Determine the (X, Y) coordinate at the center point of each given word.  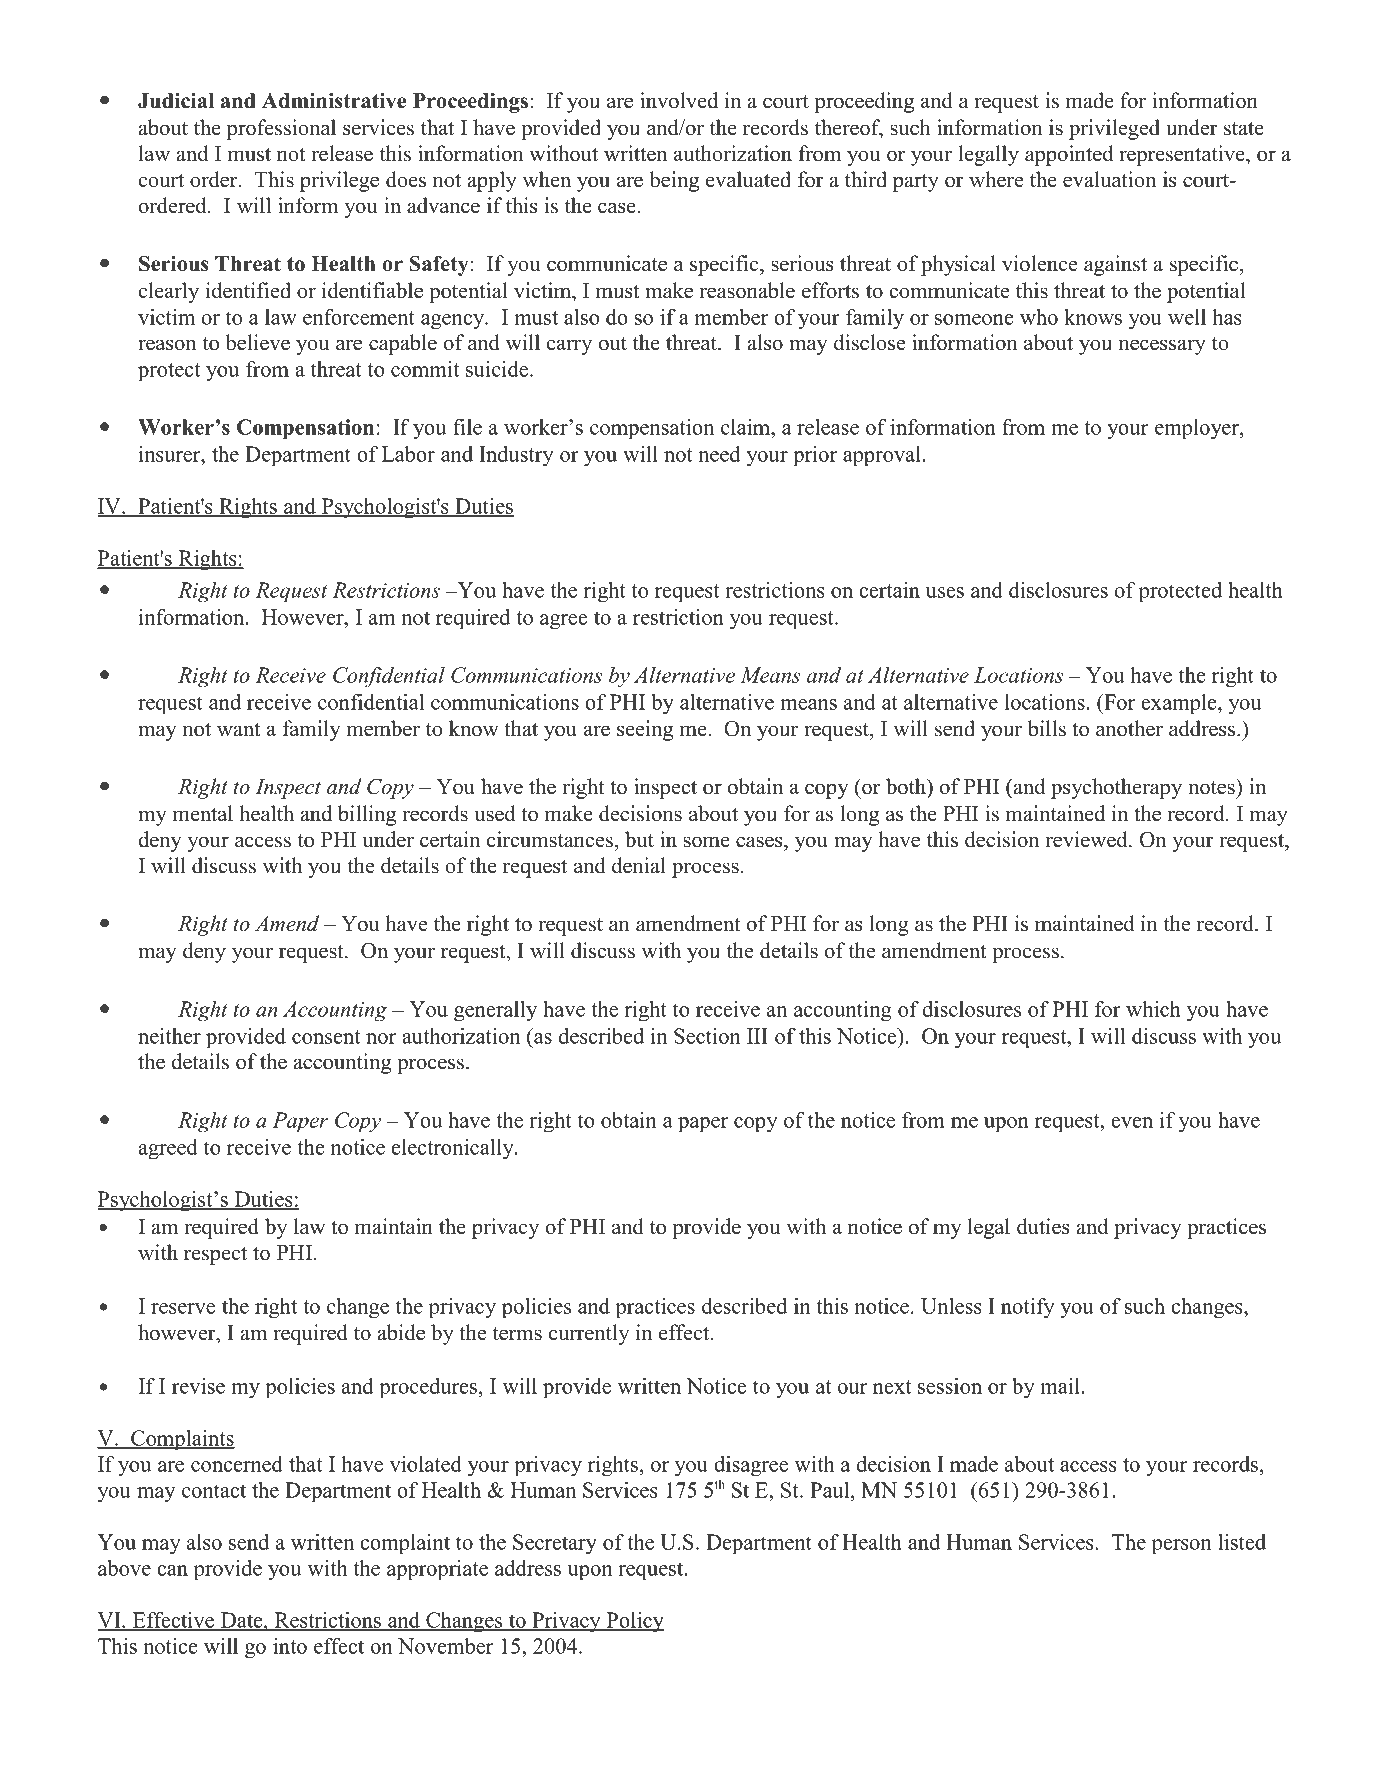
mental (203, 813)
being (674, 181)
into (290, 1646)
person (1181, 1547)
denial (639, 865)
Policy (634, 1622)
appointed (1069, 155)
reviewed (1088, 839)
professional (281, 129)
